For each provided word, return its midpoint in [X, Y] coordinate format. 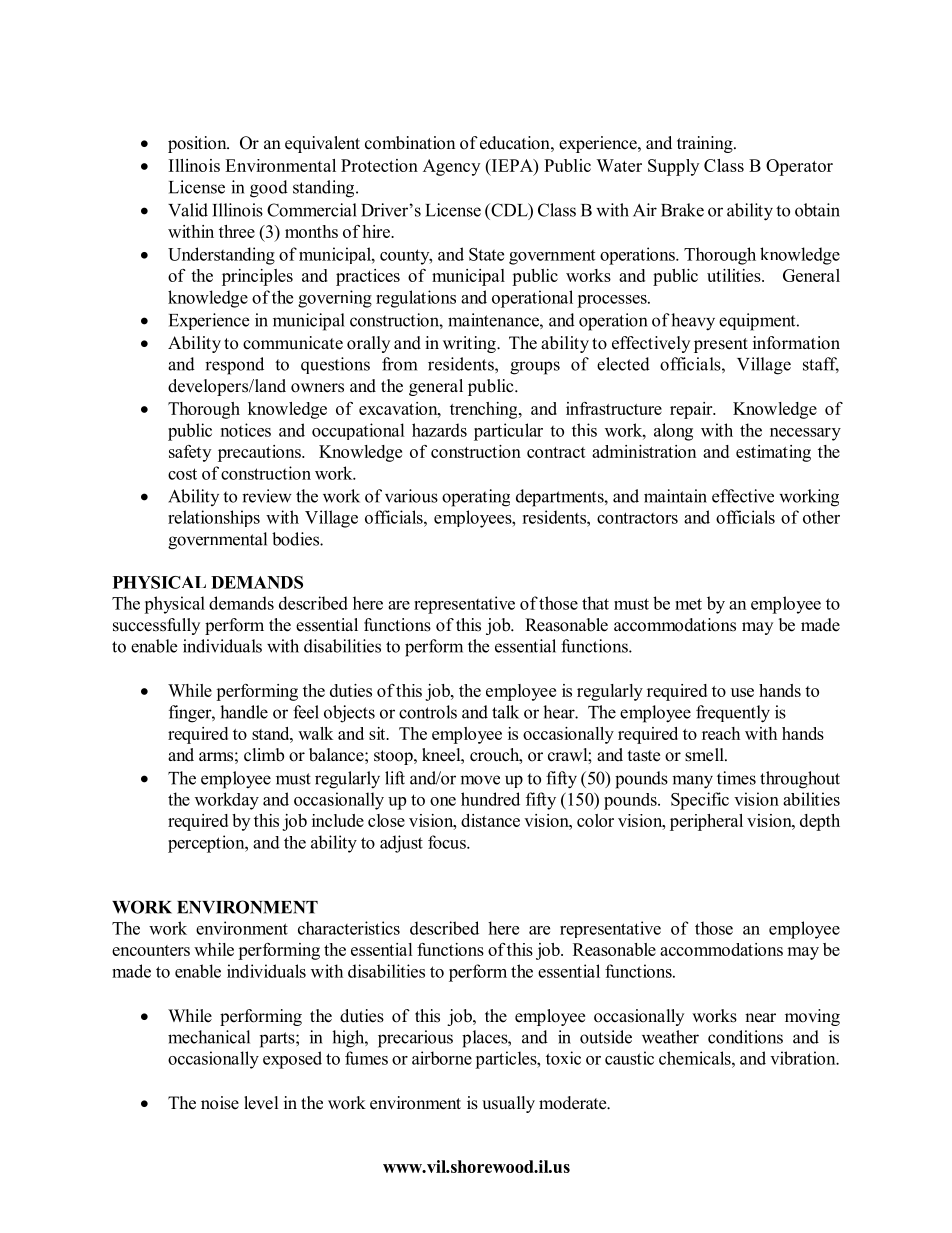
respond [234, 366]
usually [508, 1104]
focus [448, 842]
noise [220, 1103]
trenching [485, 410]
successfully [156, 626]
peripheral [706, 822]
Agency [451, 167]
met [688, 604]
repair [692, 410]
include [338, 820]
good [269, 189]
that [595, 603]
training [706, 144]
